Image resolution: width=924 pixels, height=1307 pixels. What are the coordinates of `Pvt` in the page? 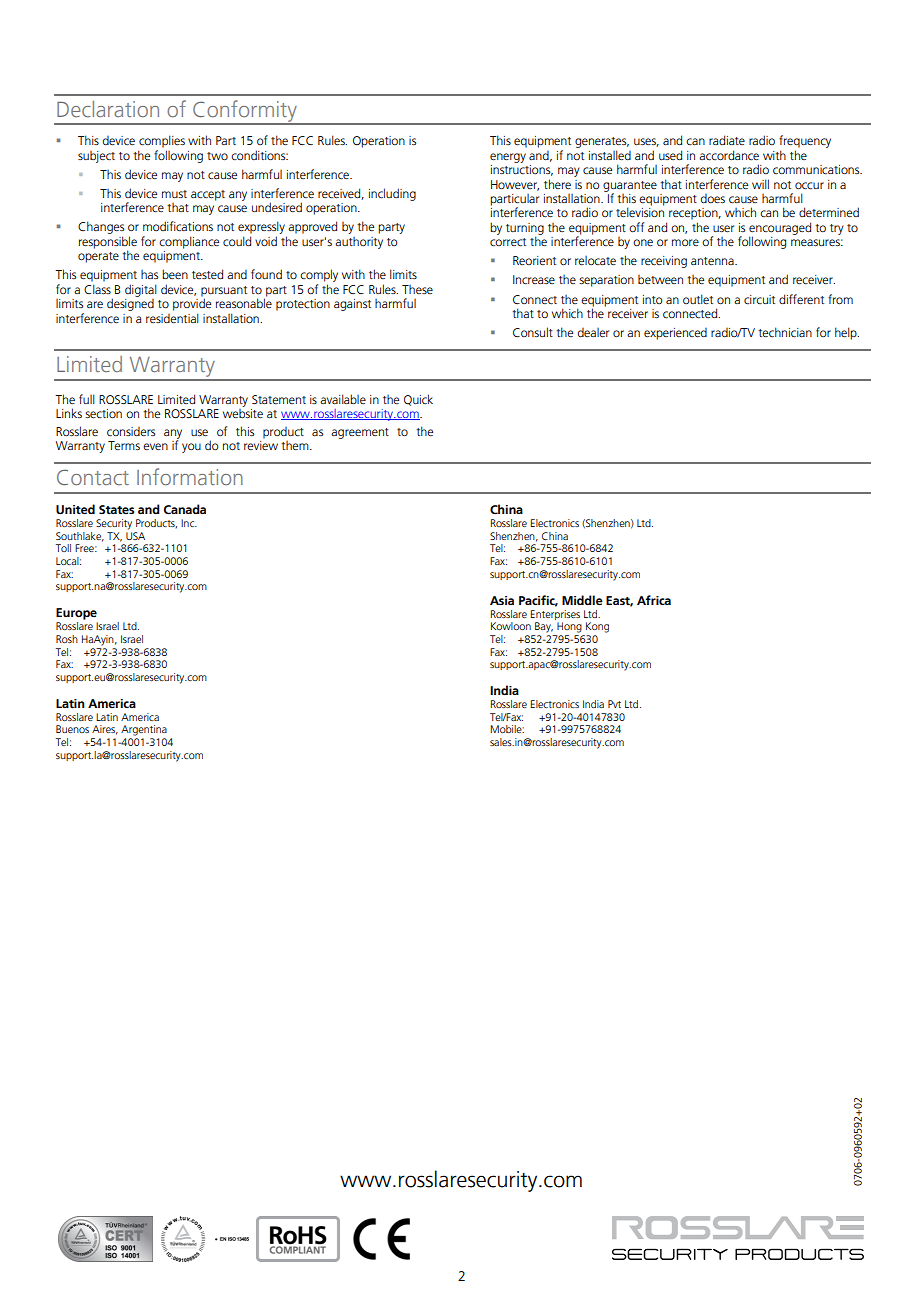 It's located at (614, 704).
